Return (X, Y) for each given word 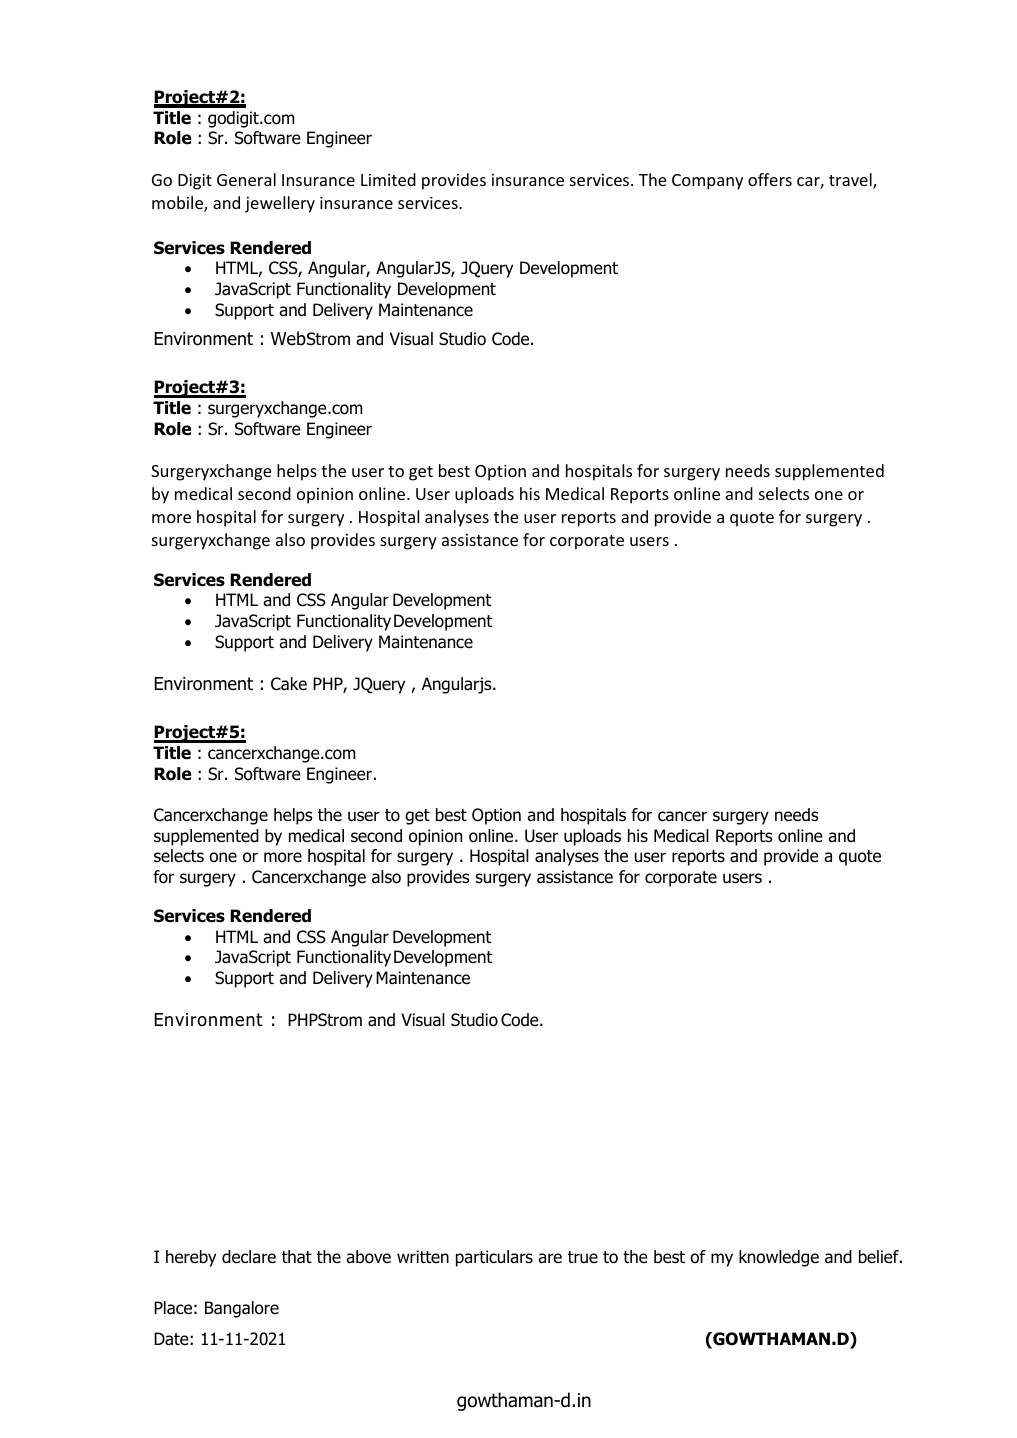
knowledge (779, 1258)
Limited (388, 179)
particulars (494, 1258)
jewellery (280, 204)
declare (249, 1257)
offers (770, 179)
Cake (289, 684)
